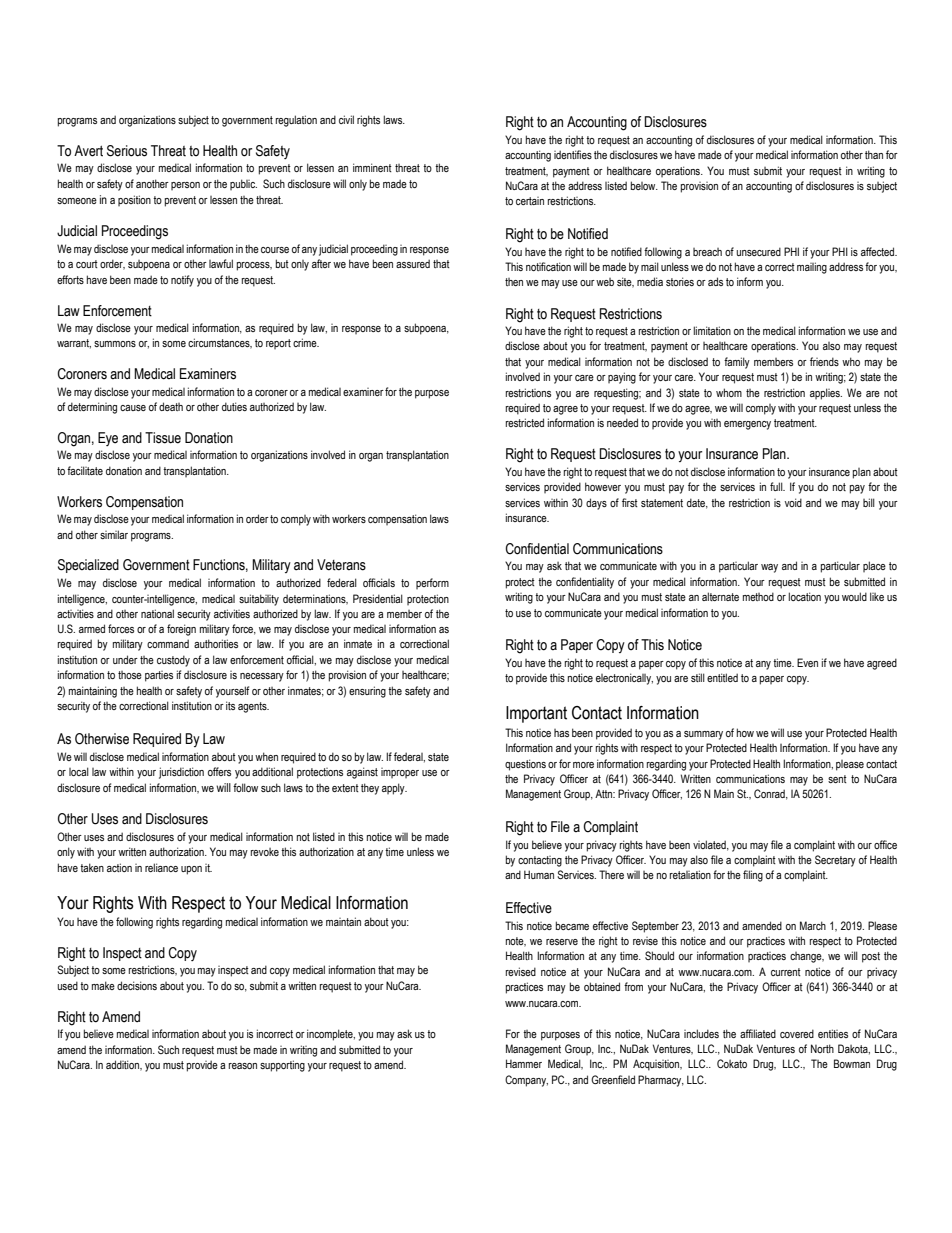 The width and height of the screenshot is (952, 1233). I want to click on Hammer, so click(524, 1063).
